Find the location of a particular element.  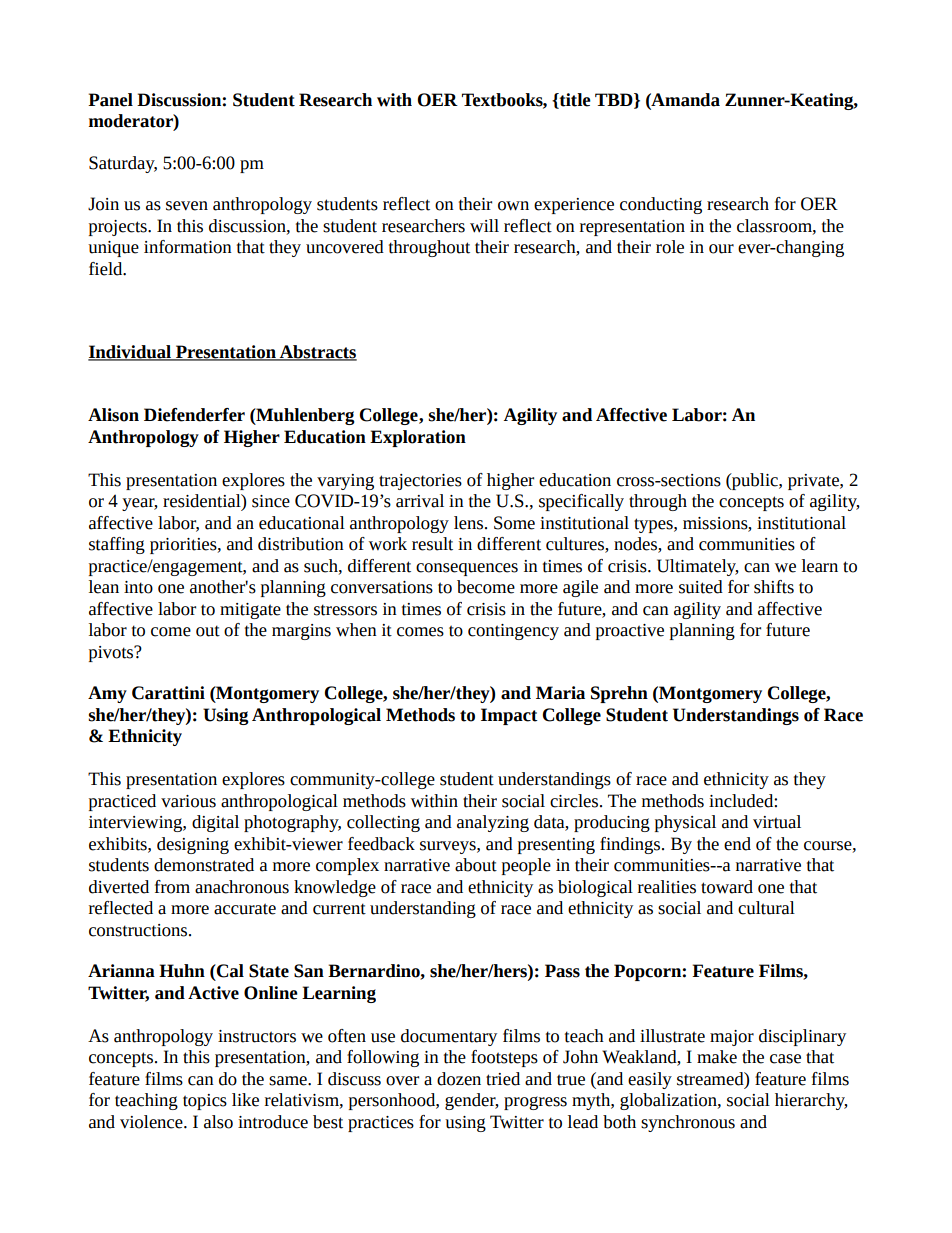

toward is located at coordinates (727, 887).
